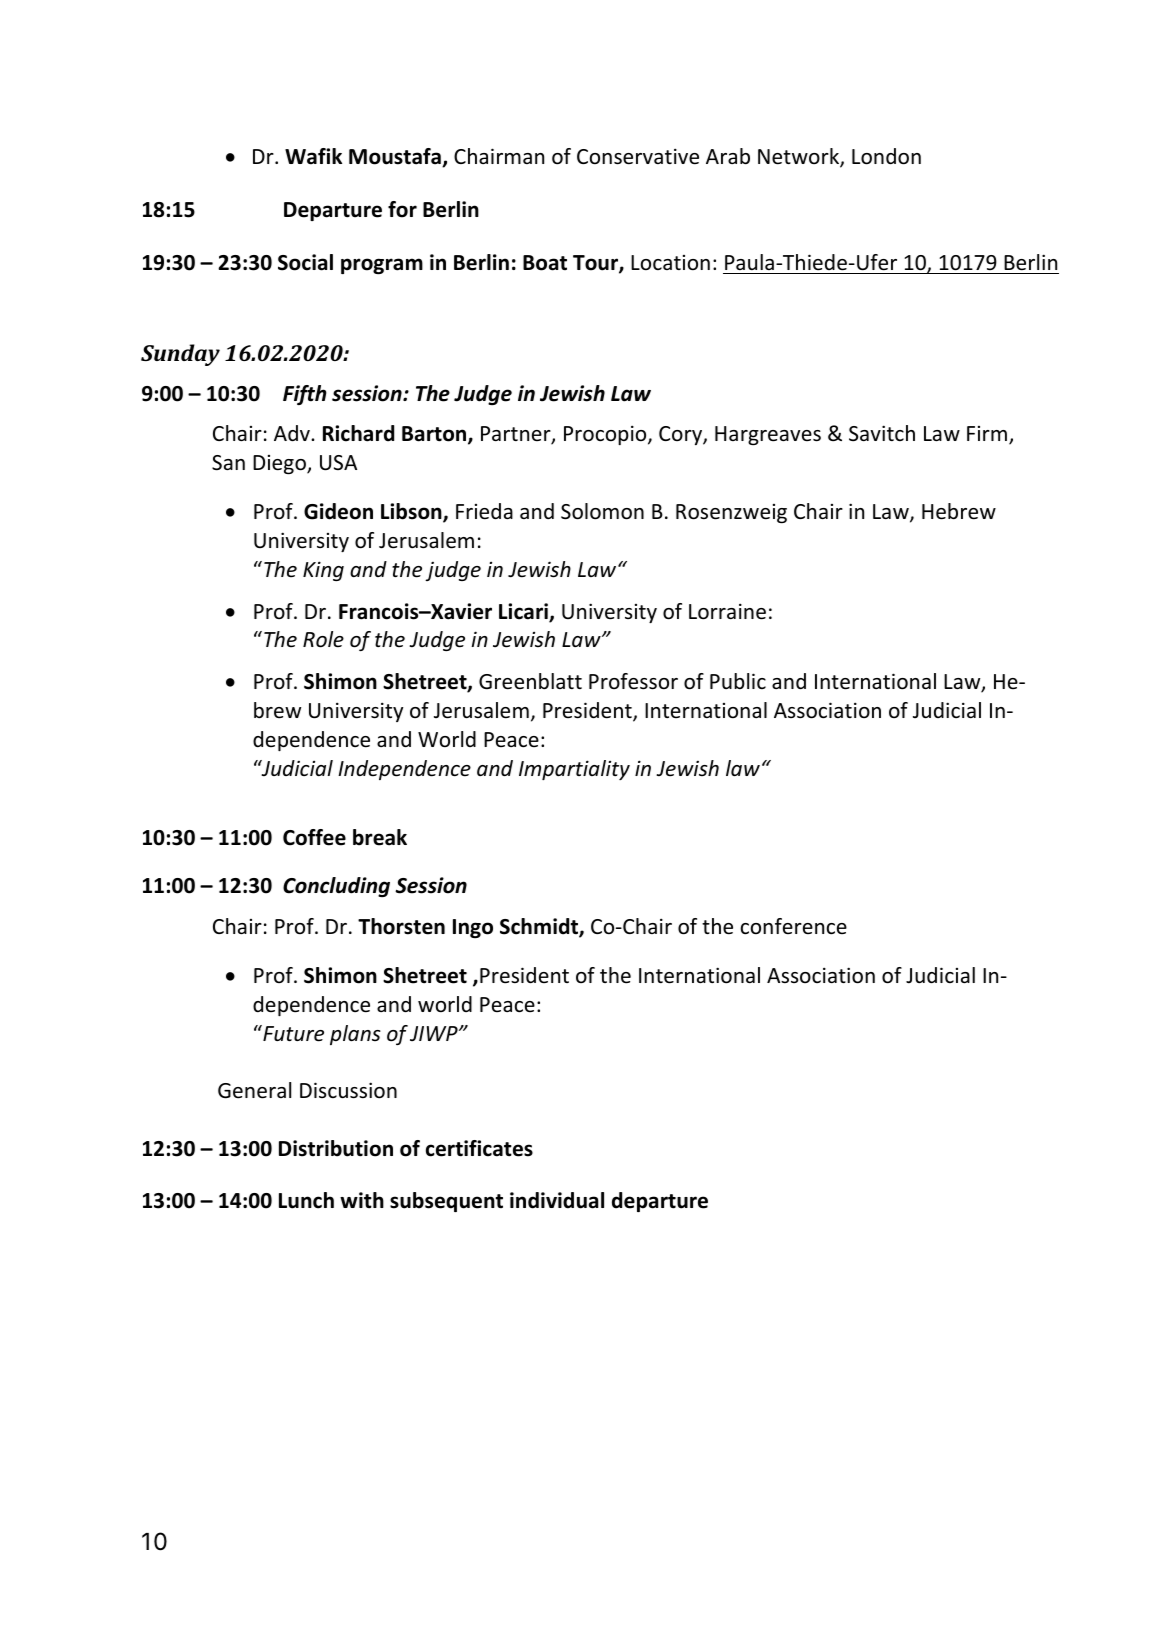  What do you see at coordinates (886, 156) in the page?
I see `London` at bounding box center [886, 156].
